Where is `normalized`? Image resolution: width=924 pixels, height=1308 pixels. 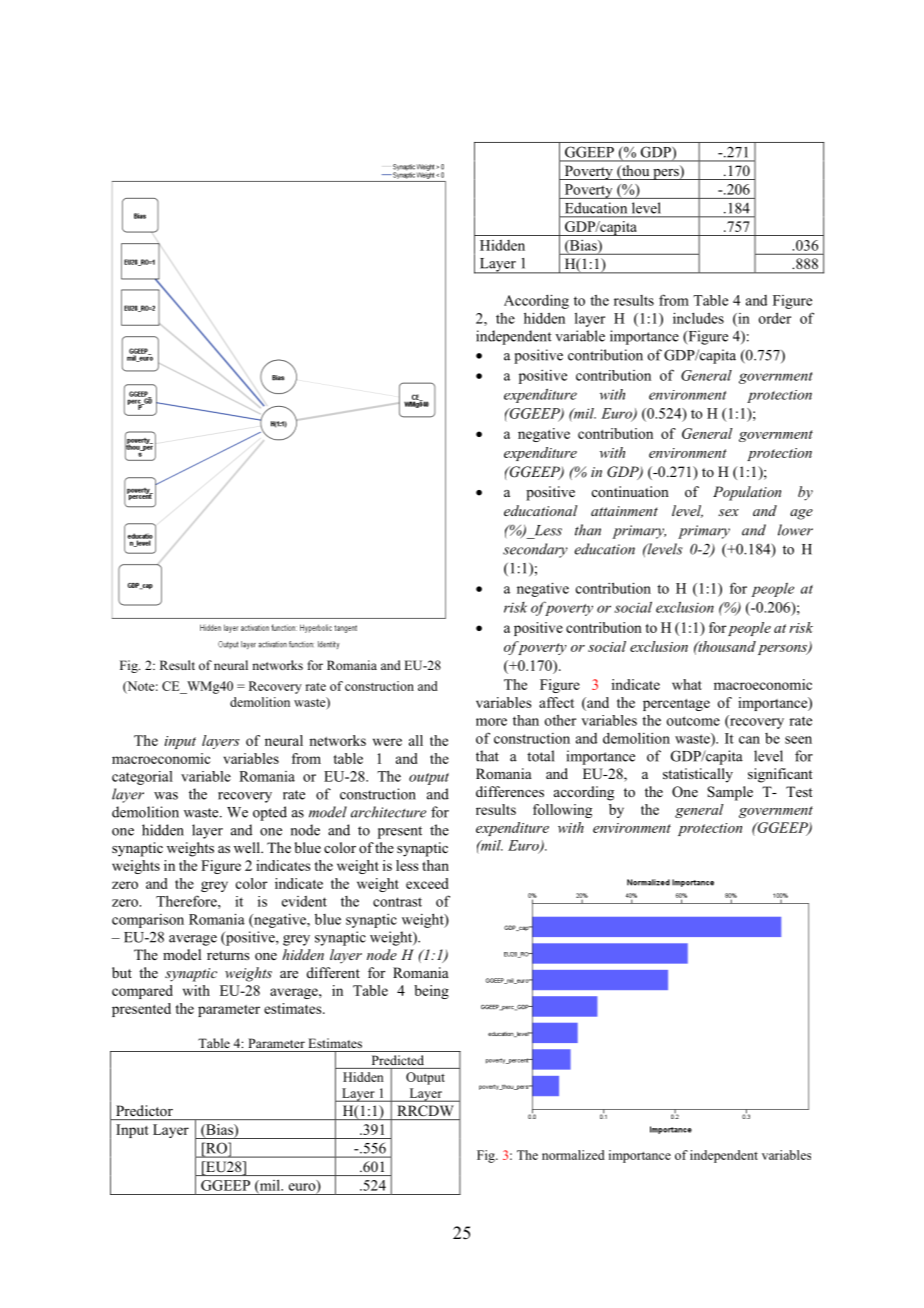 normalized is located at coordinates (573, 1155).
